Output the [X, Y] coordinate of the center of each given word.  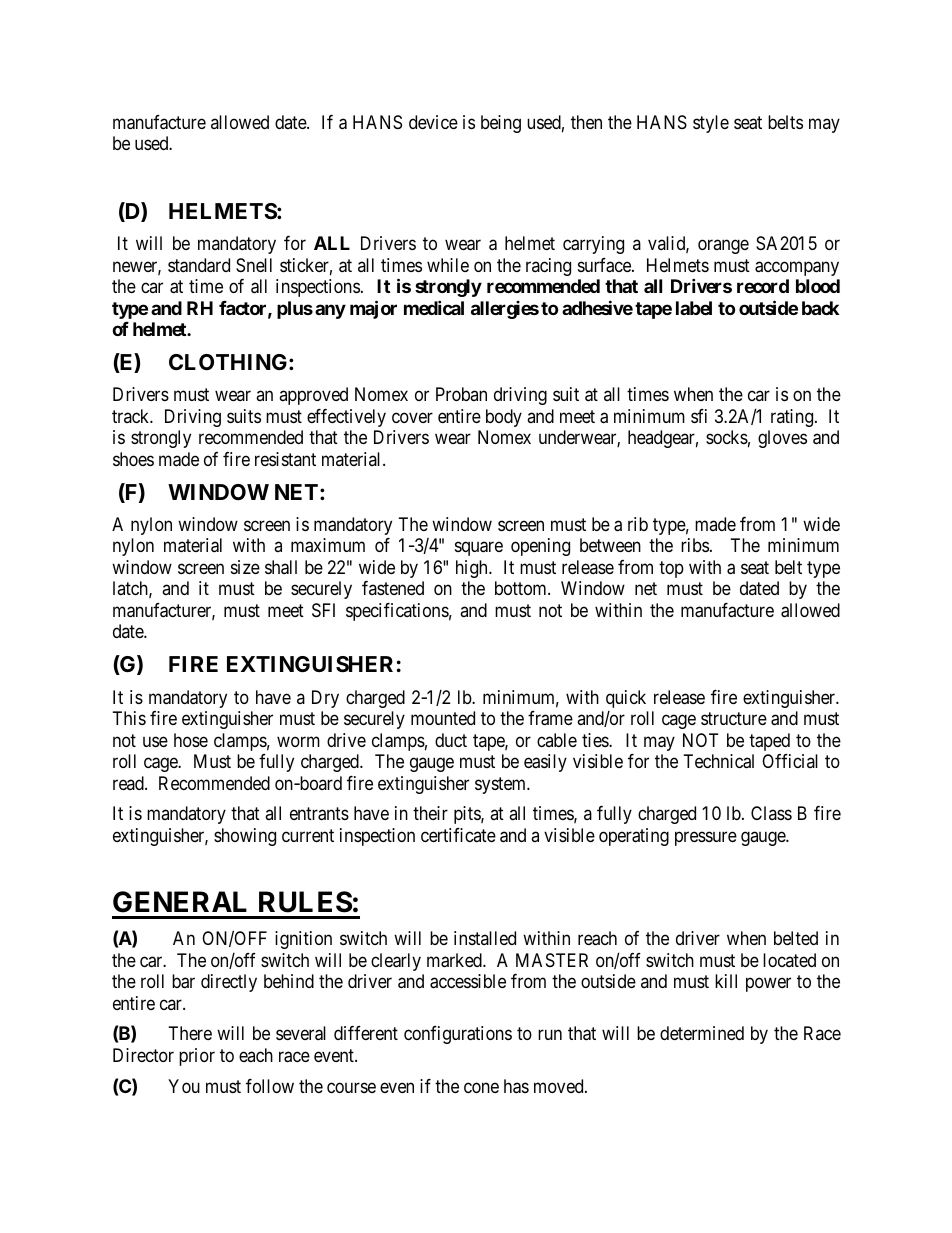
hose [191, 740]
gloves [782, 439]
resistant [285, 459]
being [501, 124]
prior [197, 1057]
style [711, 124]
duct [451, 740]
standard [199, 265]
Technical [719, 761]
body [504, 418]
